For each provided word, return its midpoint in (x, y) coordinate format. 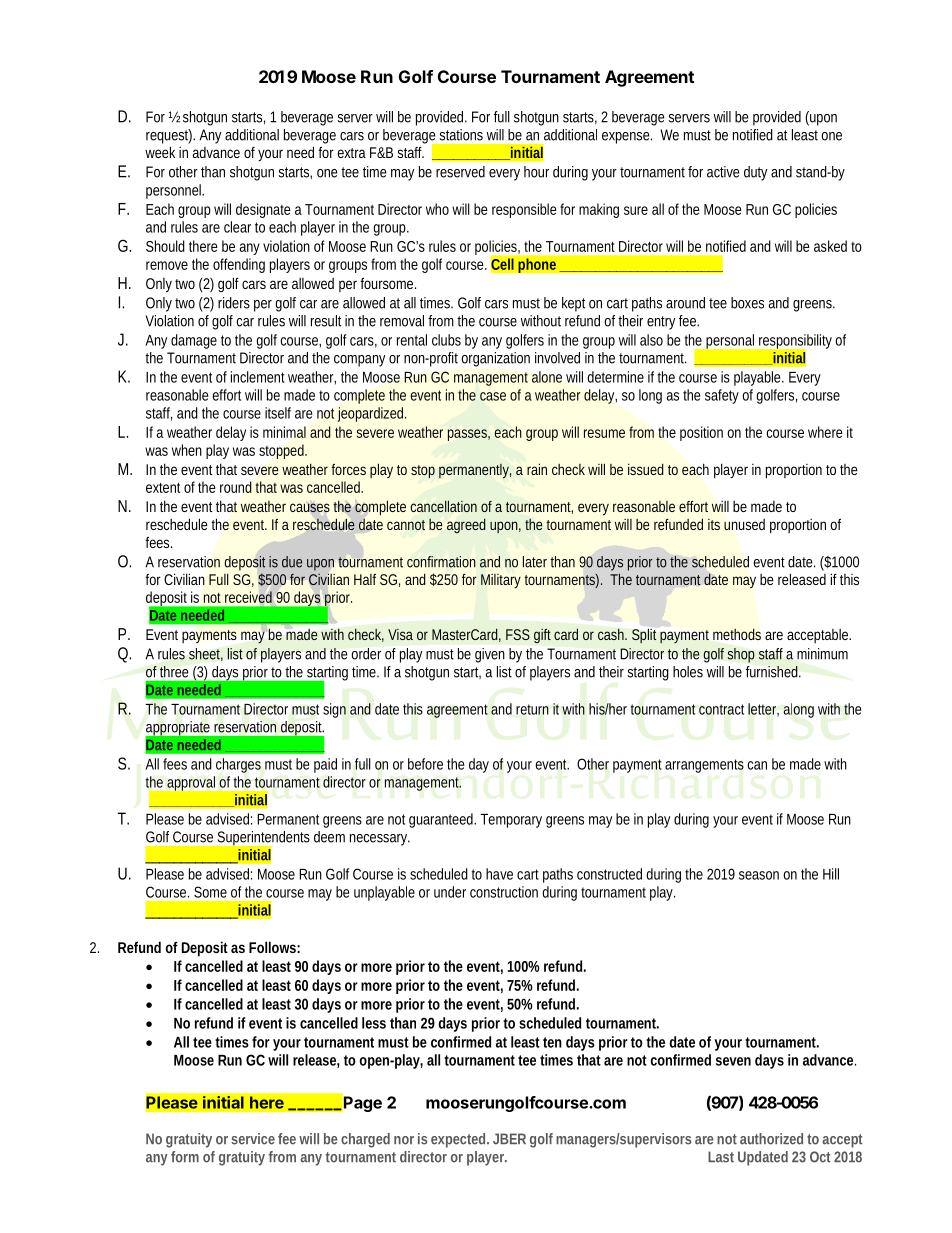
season (759, 875)
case (493, 396)
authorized (771, 1139)
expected (460, 1140)
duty (755, 173)
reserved (460, 172)
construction (504, 892)
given (490, 655)
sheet (206, 654)
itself (278, 413)
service (253, 1139)
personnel (175, 191)
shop (741, 655)
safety (722, 396)
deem (329, 837)
